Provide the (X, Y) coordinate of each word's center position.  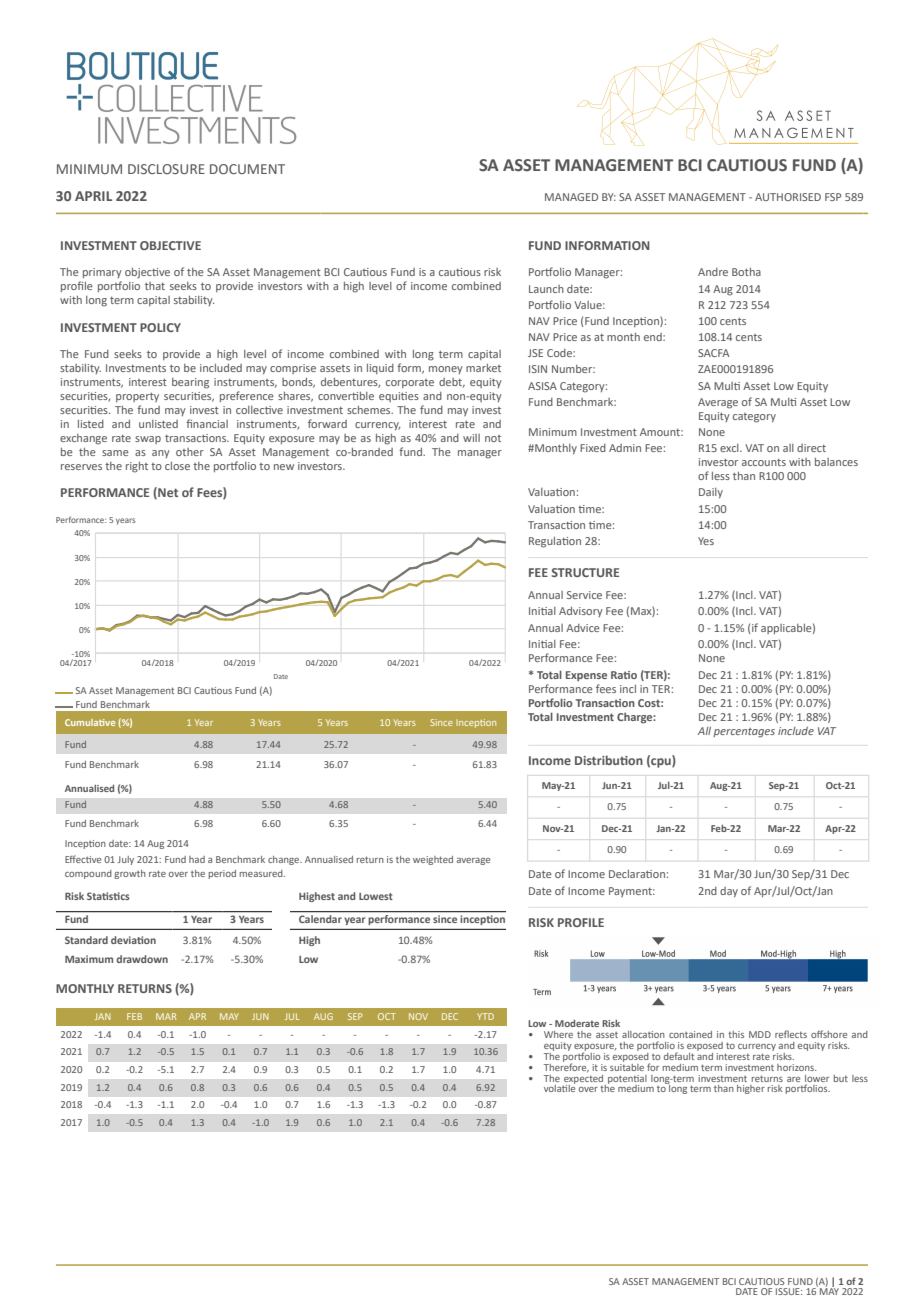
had (197, 859)
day (729, 892)
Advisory (581, 612)
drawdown (142, 959)
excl (730, 448)
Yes (706, 541)
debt (452, 383)
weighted (433, 860)
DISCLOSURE (166, 169)
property (137, 397)
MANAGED (571, 197)
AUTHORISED (788, 197)
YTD (485, 1016)
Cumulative (90, 722)
